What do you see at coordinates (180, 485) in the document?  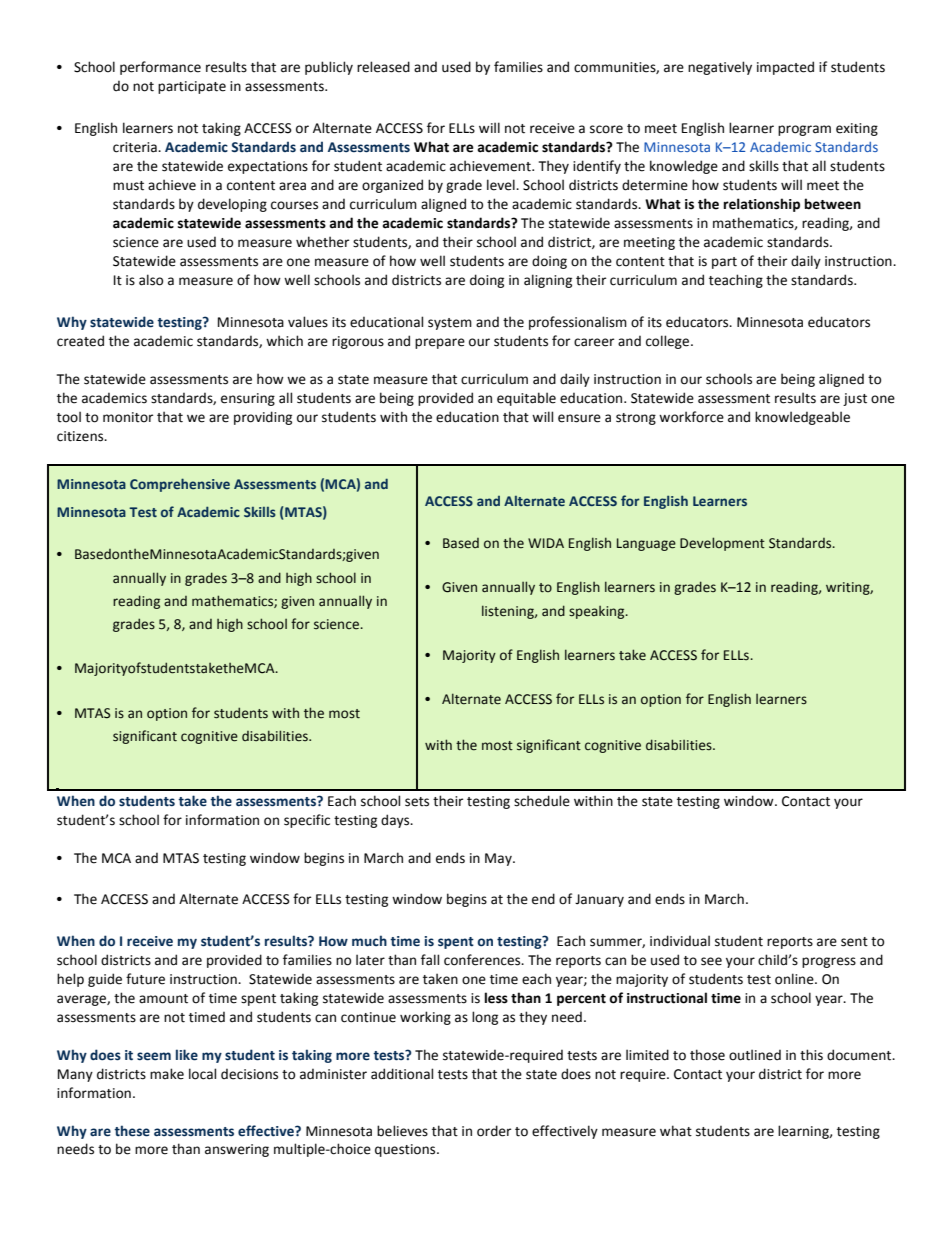 I see `Comprehensive` at bounding box center [180, 485].
